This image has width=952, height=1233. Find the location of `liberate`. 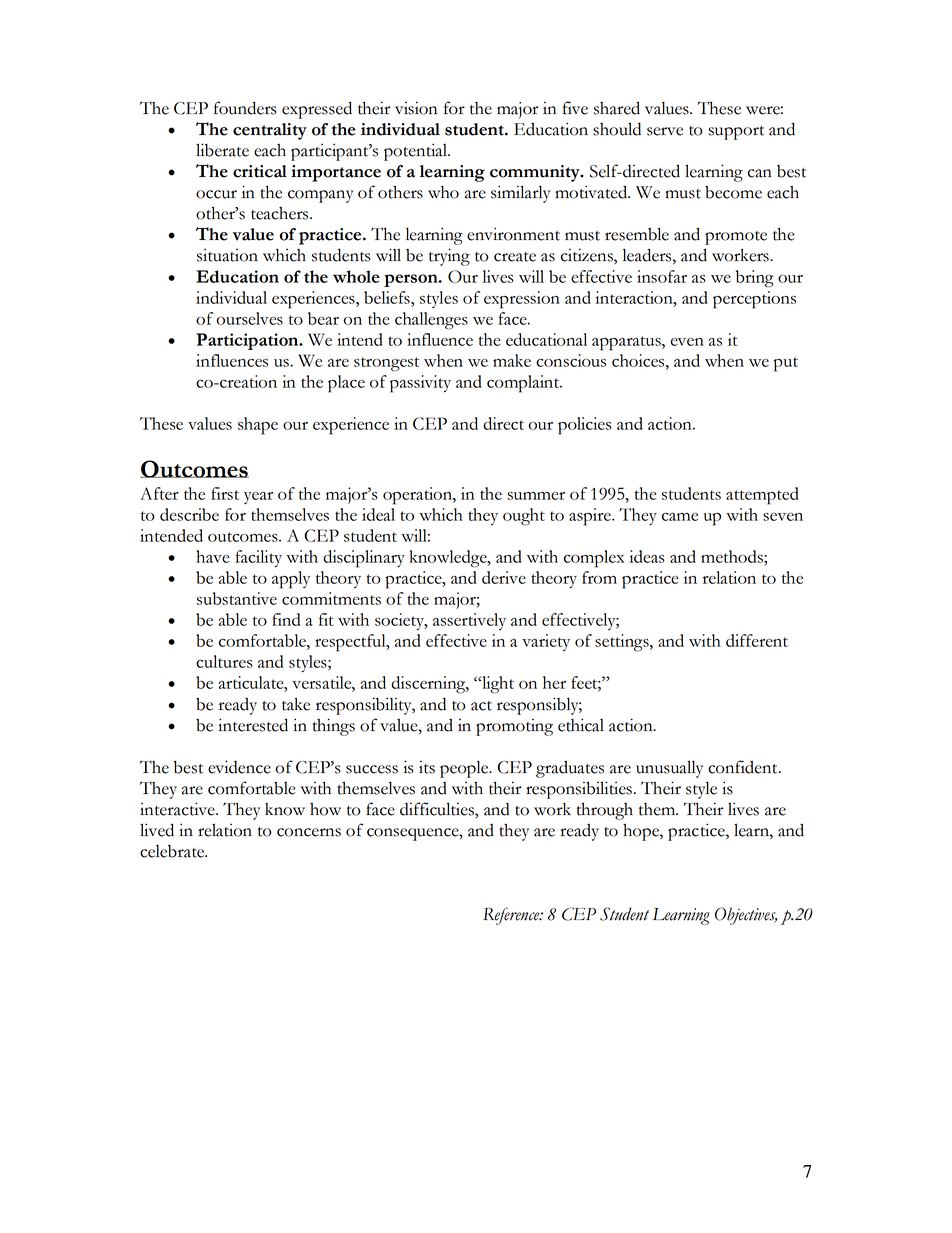

liberate is located at coordinates (222, 150).
